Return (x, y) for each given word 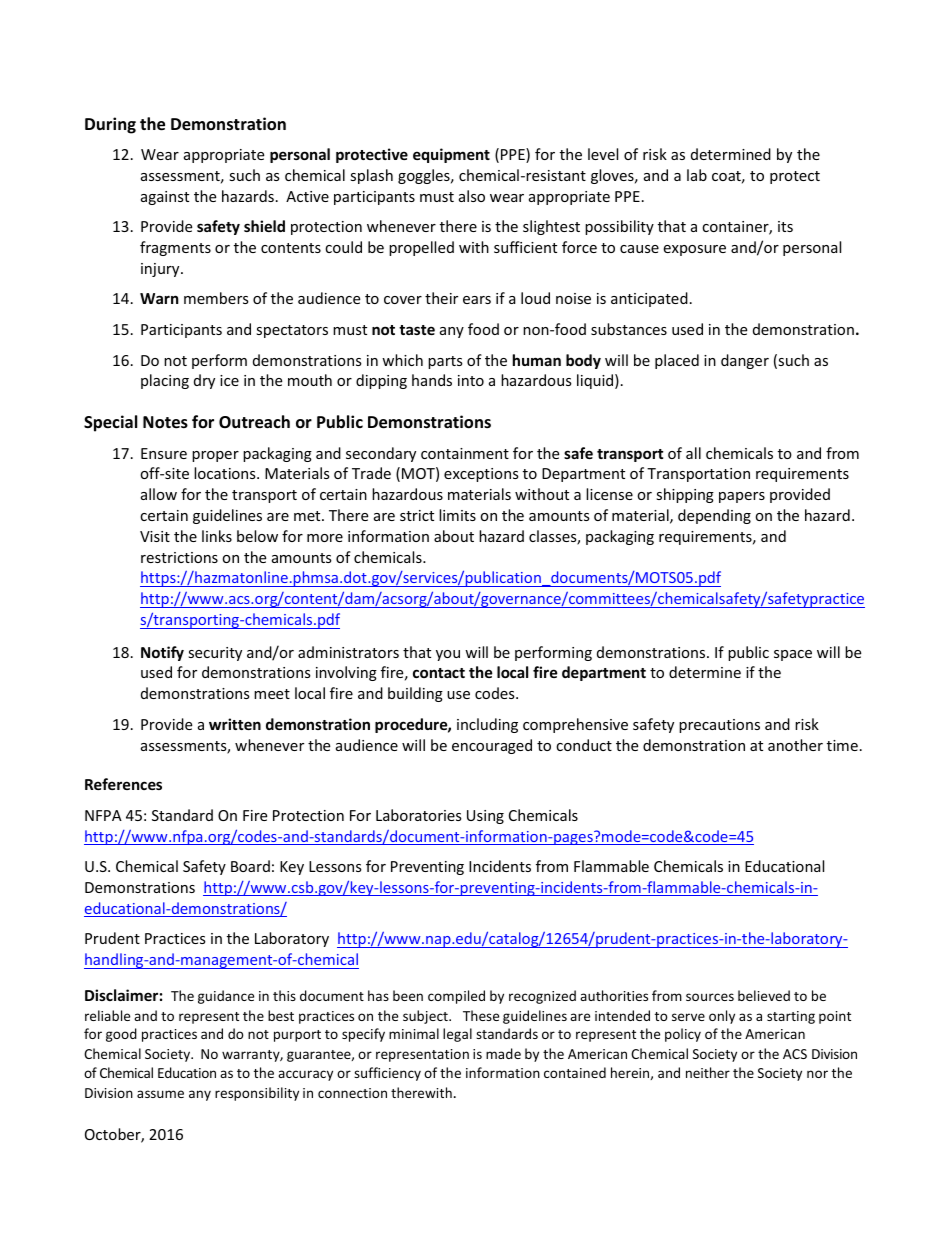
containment (465, 453)
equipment (451, 155)
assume (160, 1094)
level (603, 154)
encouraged (492, 746)
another (795, 745)
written (235, 724)
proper (215, 456)
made (503, 1053)
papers (742, 497)
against (165, 198)
